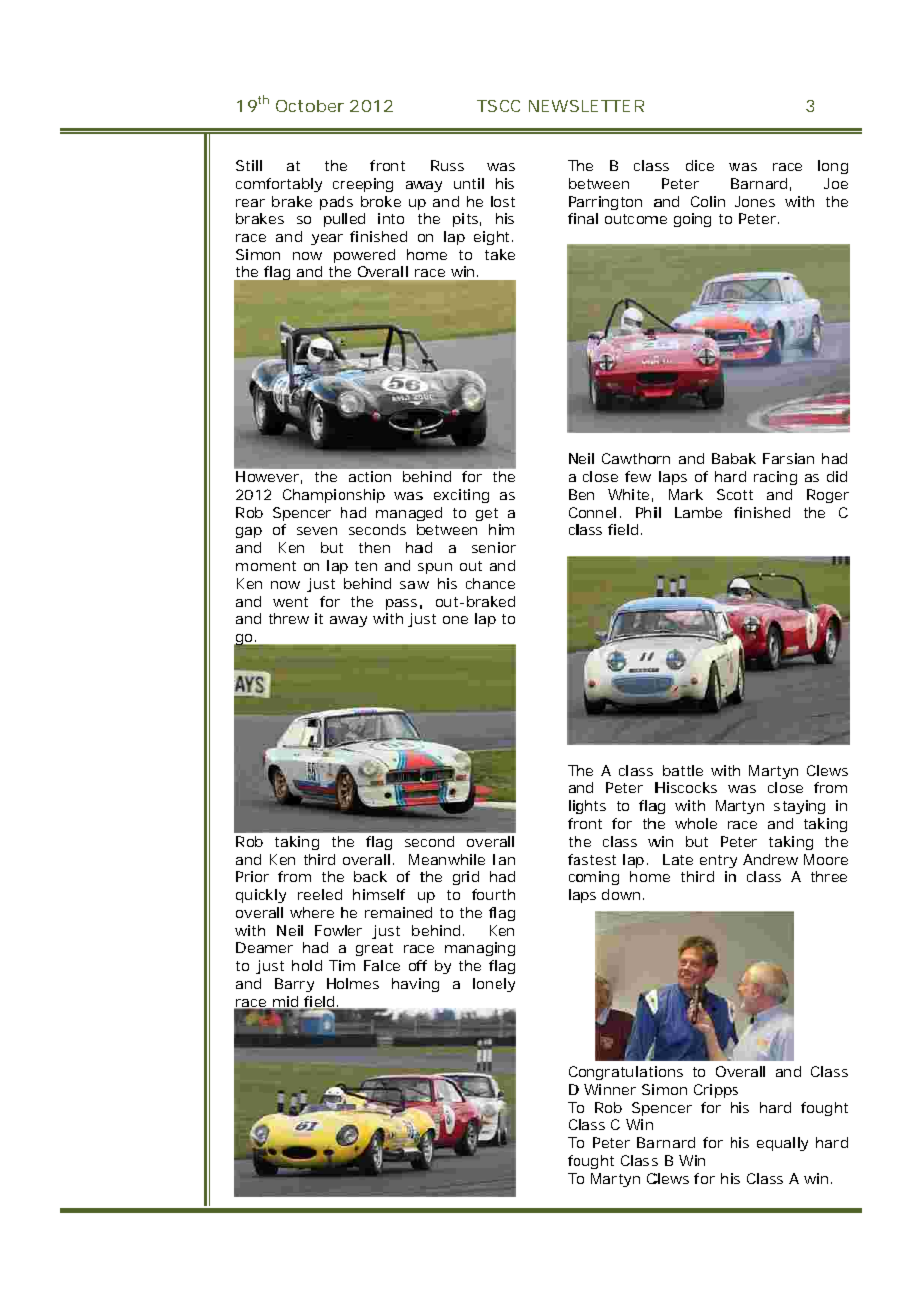 This screenshot has width=924, height=1307. What do you see at coordinates (775, 478) in the screenshot?
I see `racing` at bounding box center [775, 478].
